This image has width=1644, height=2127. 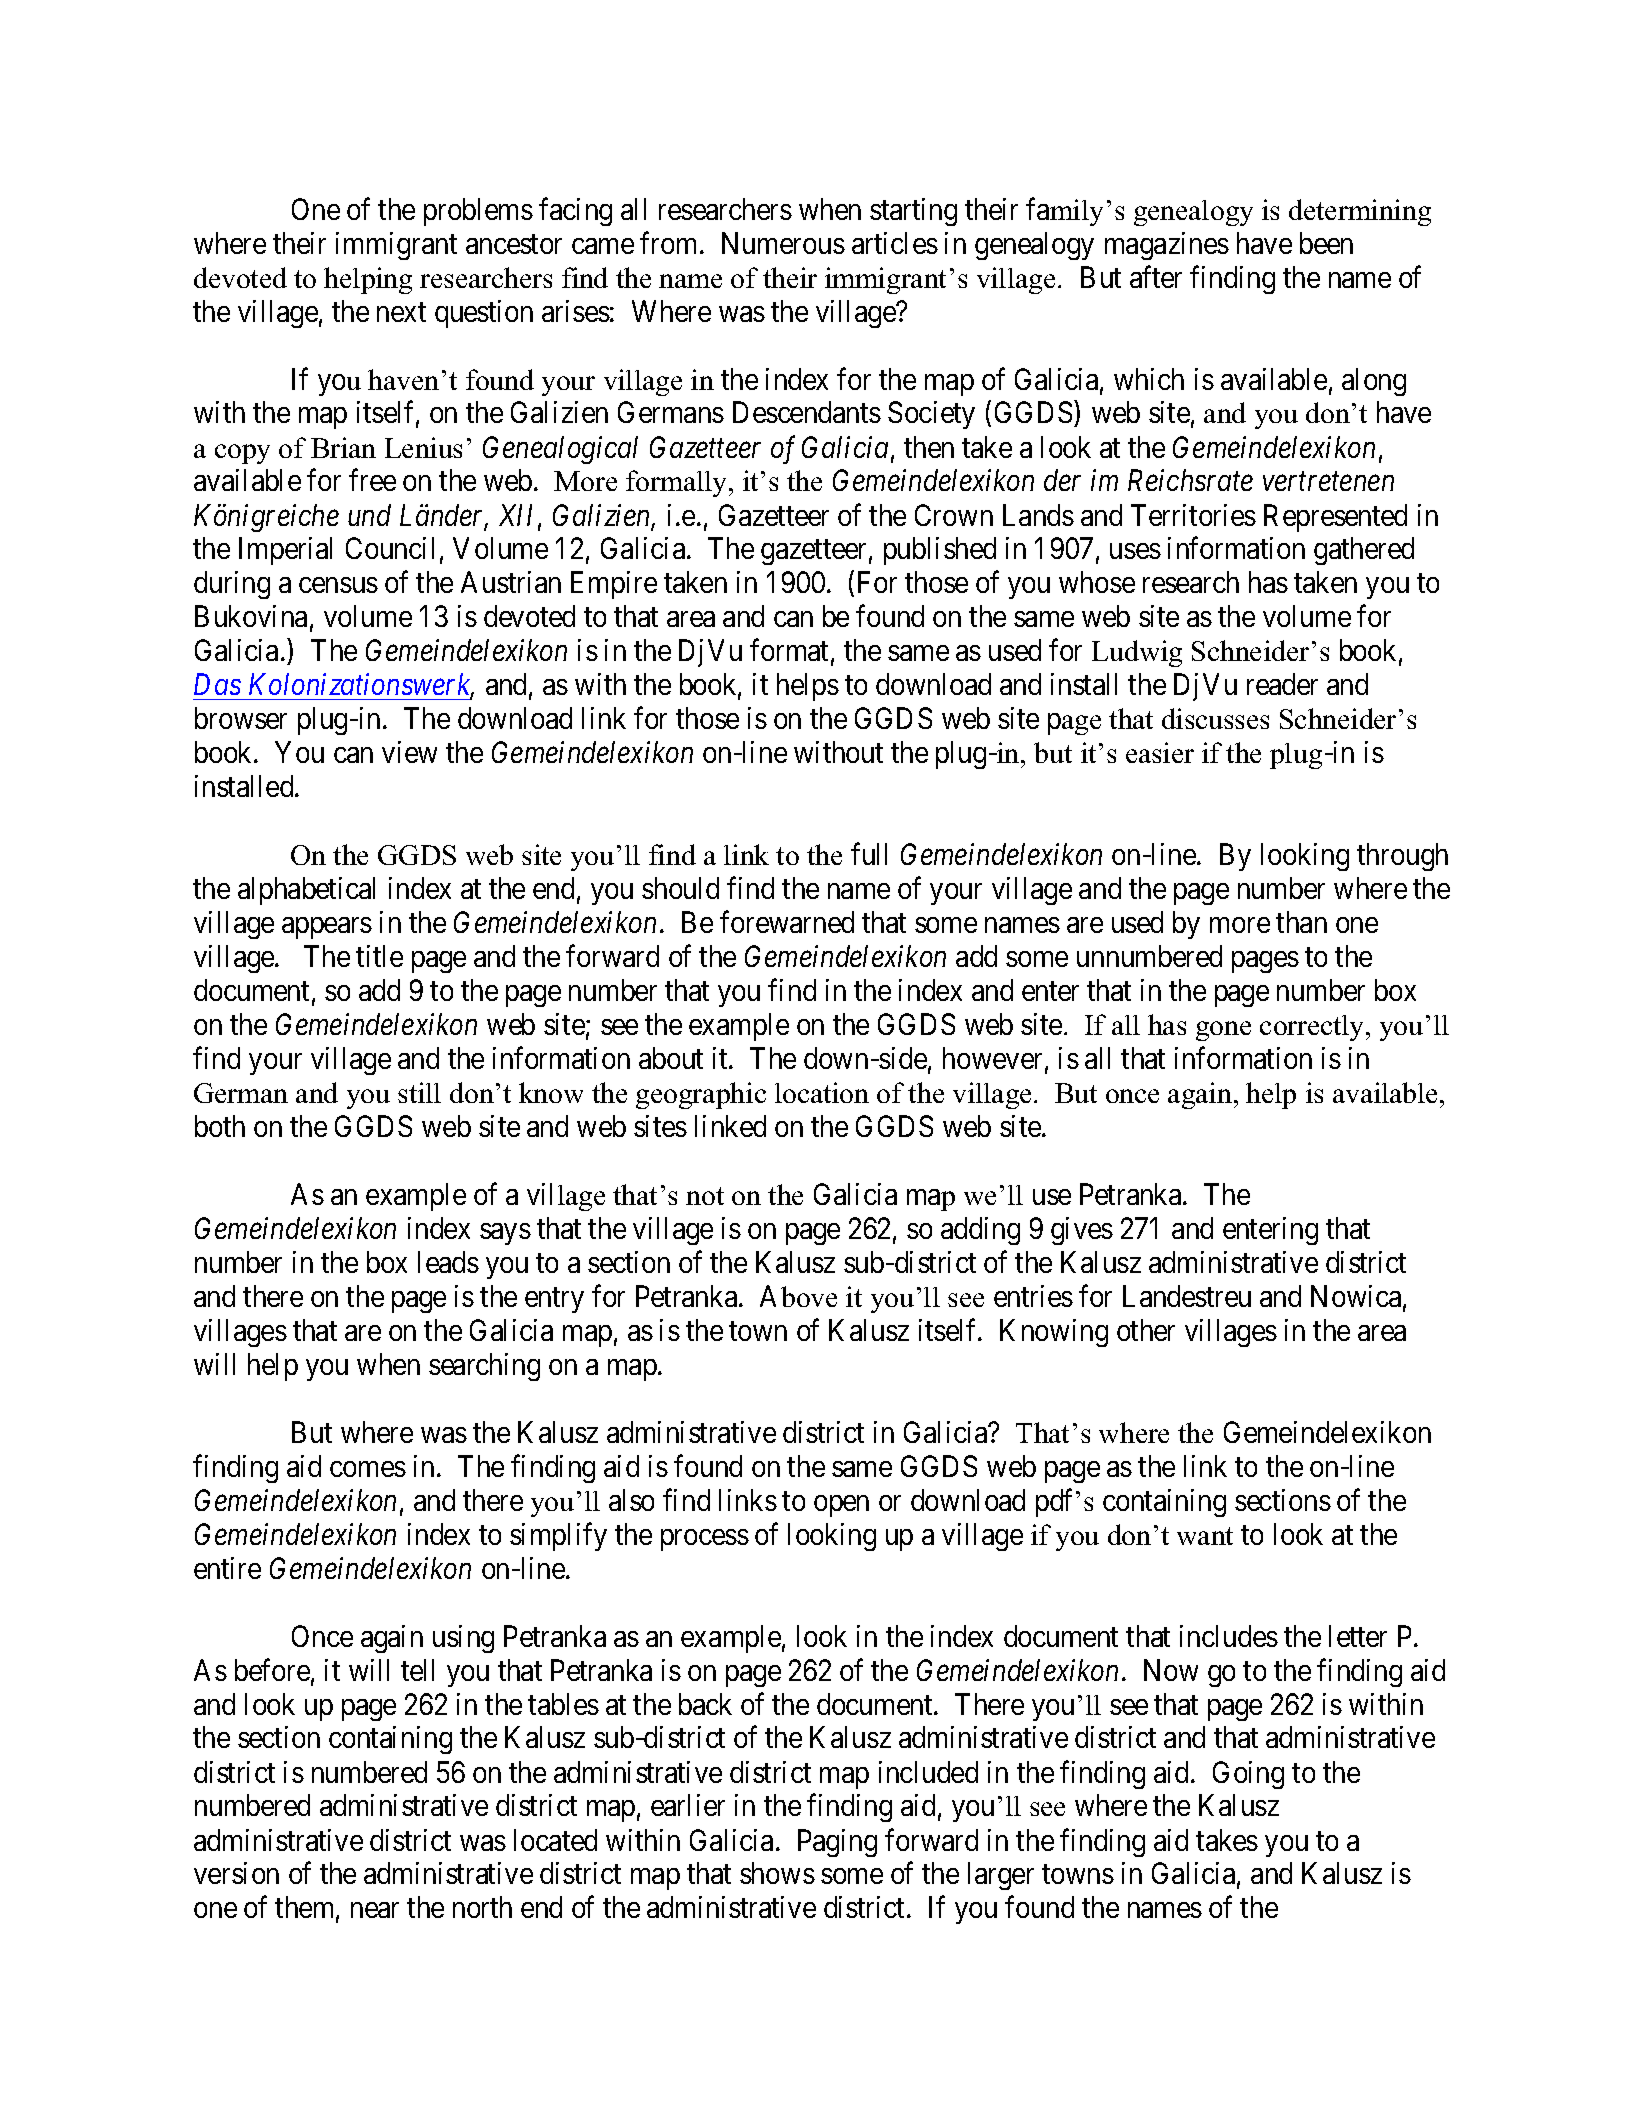 What do you see at coordinates (419, 1092) in the image?
I see `still` at bounding box center [419, 1092].
